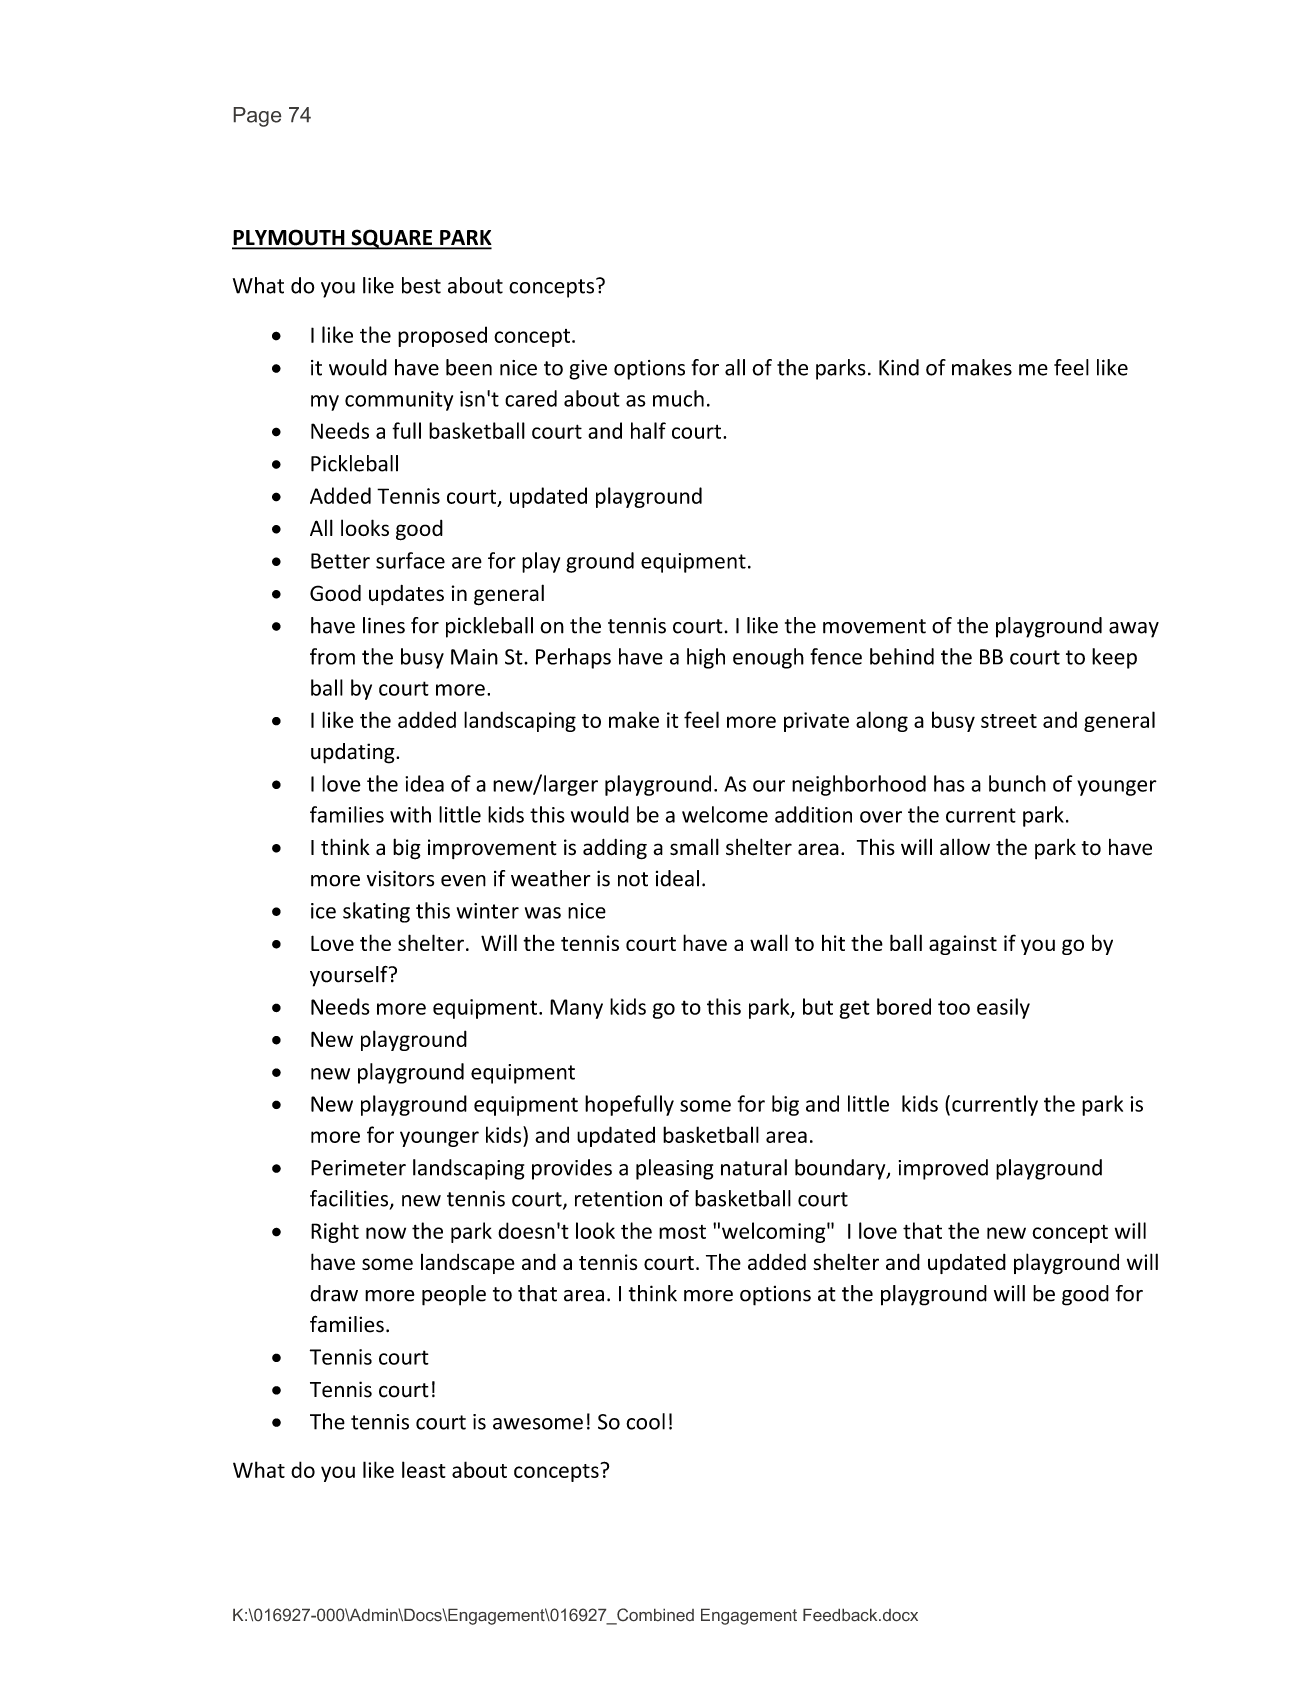  I want to click on Kind, so click(899, 367).
